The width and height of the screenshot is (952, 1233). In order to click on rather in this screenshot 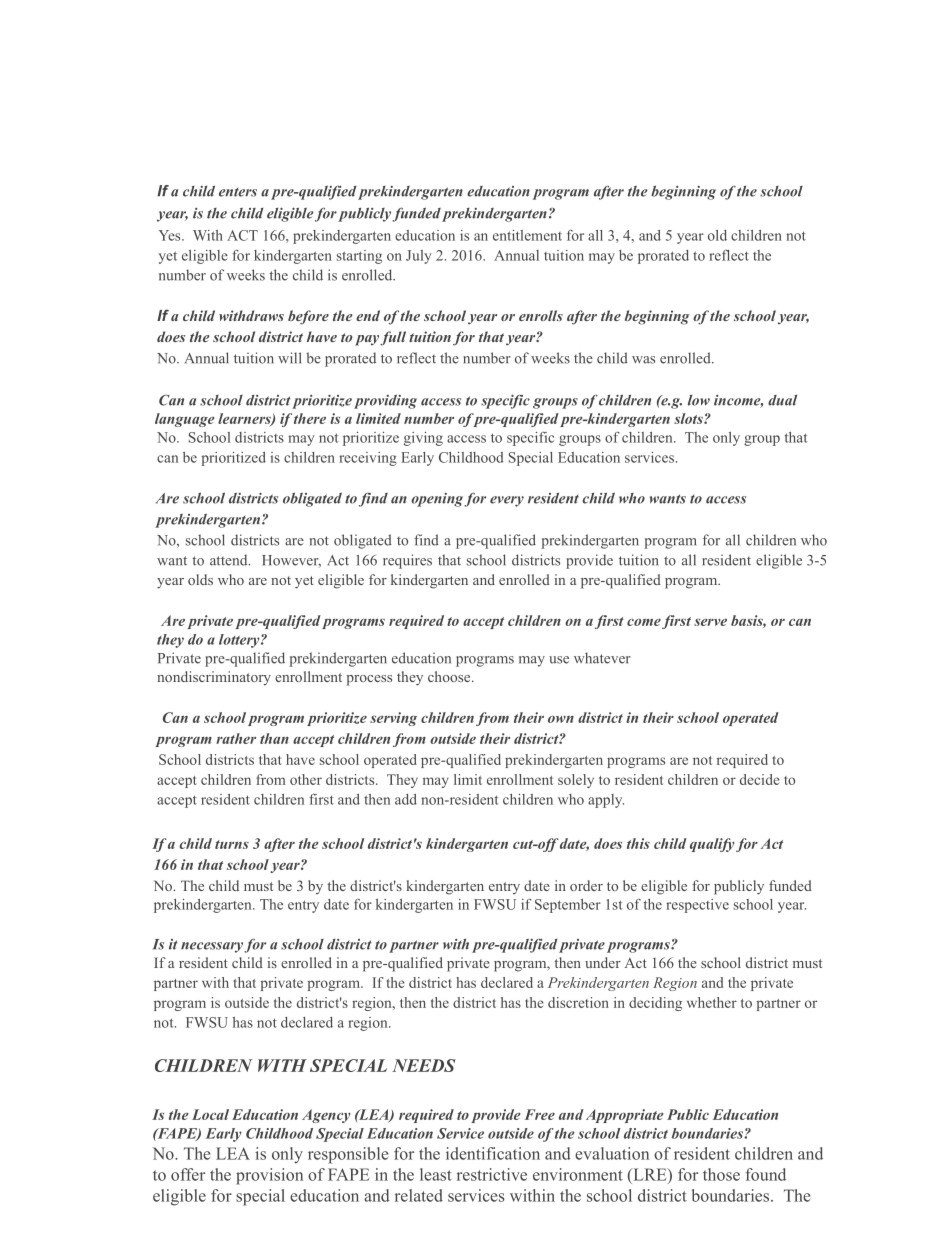, I will do `click(236, 738)`.
